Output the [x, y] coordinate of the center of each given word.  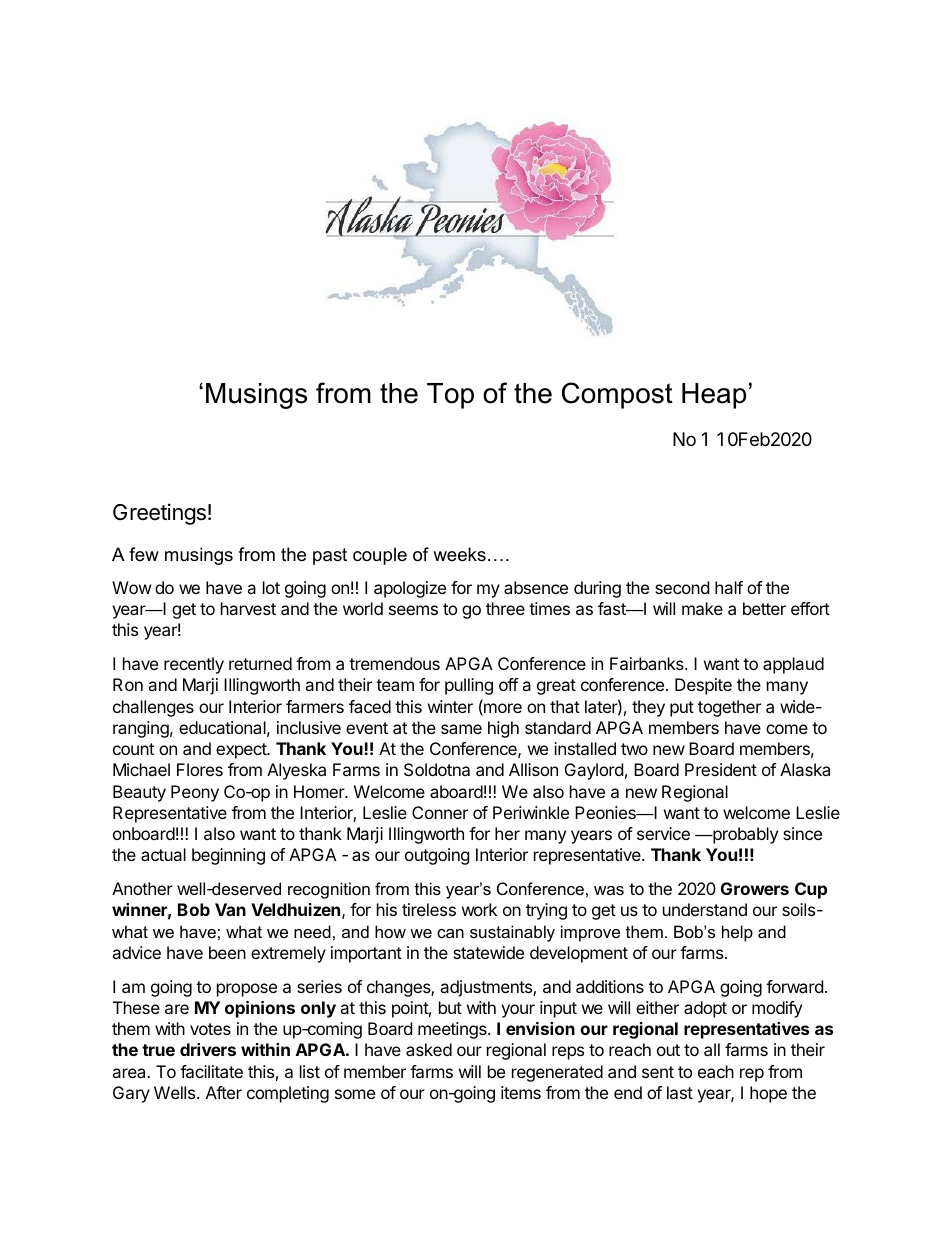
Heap [714, 396]
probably [744, 835]
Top [450, 396]
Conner [440, 812]
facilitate [211, 1071]
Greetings [159, 514]
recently [194, 665]
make [702, 608]
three [505, 608]
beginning [228, 856]
